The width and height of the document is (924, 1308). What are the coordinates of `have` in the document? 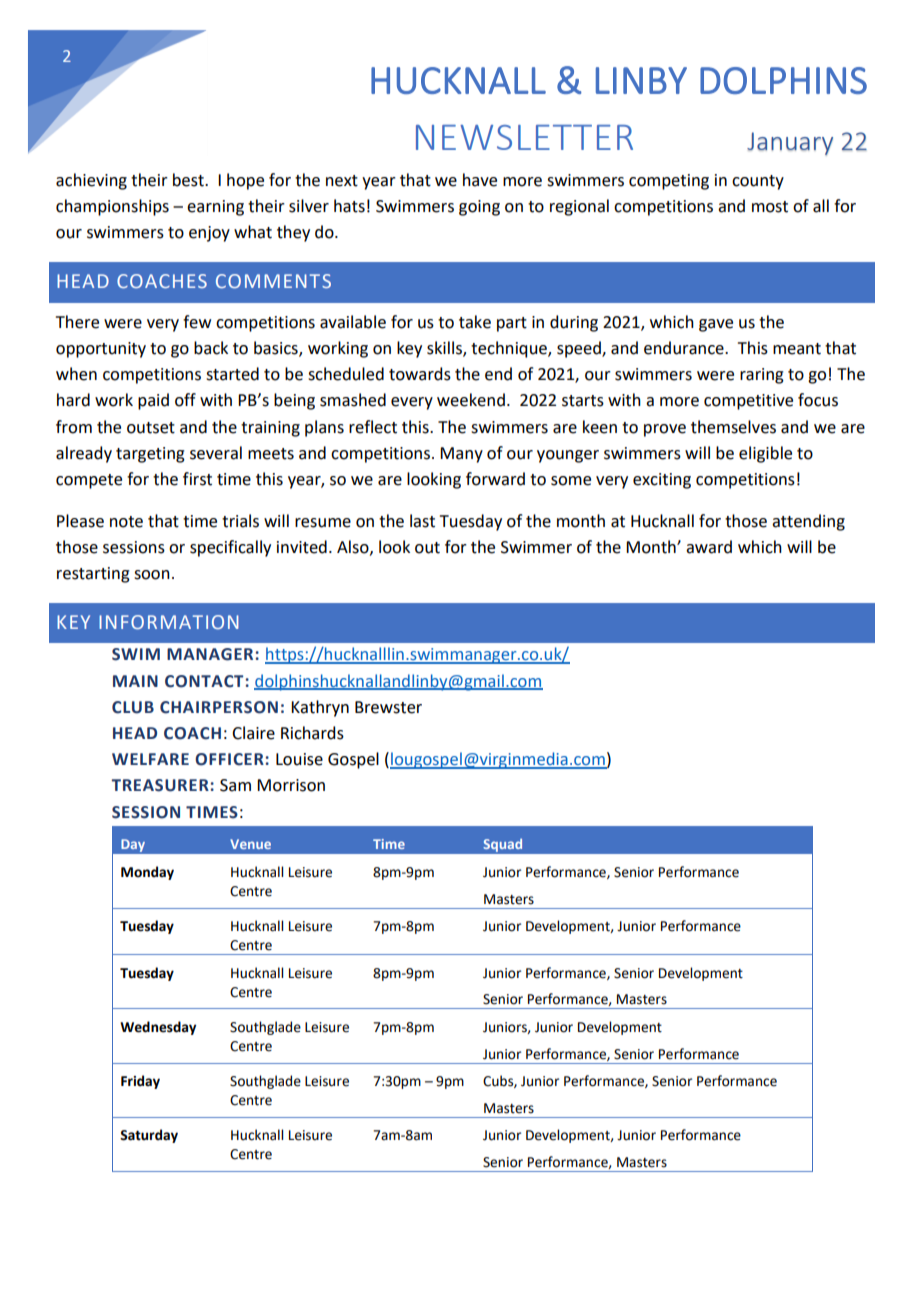 It's located at (480, 180).
